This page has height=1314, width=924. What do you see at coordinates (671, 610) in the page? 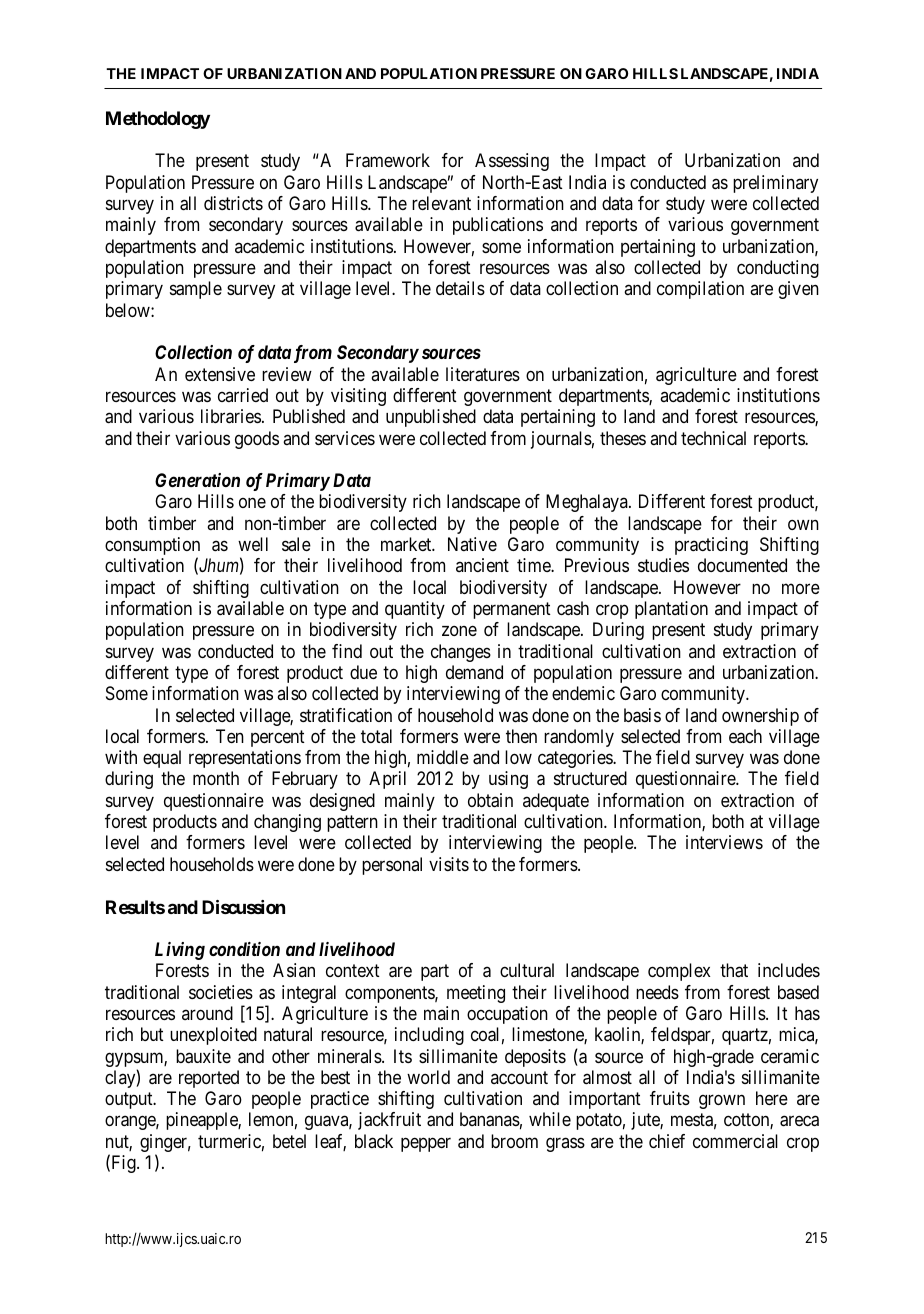
I see `plantation` at bounding box center [671, 610].
